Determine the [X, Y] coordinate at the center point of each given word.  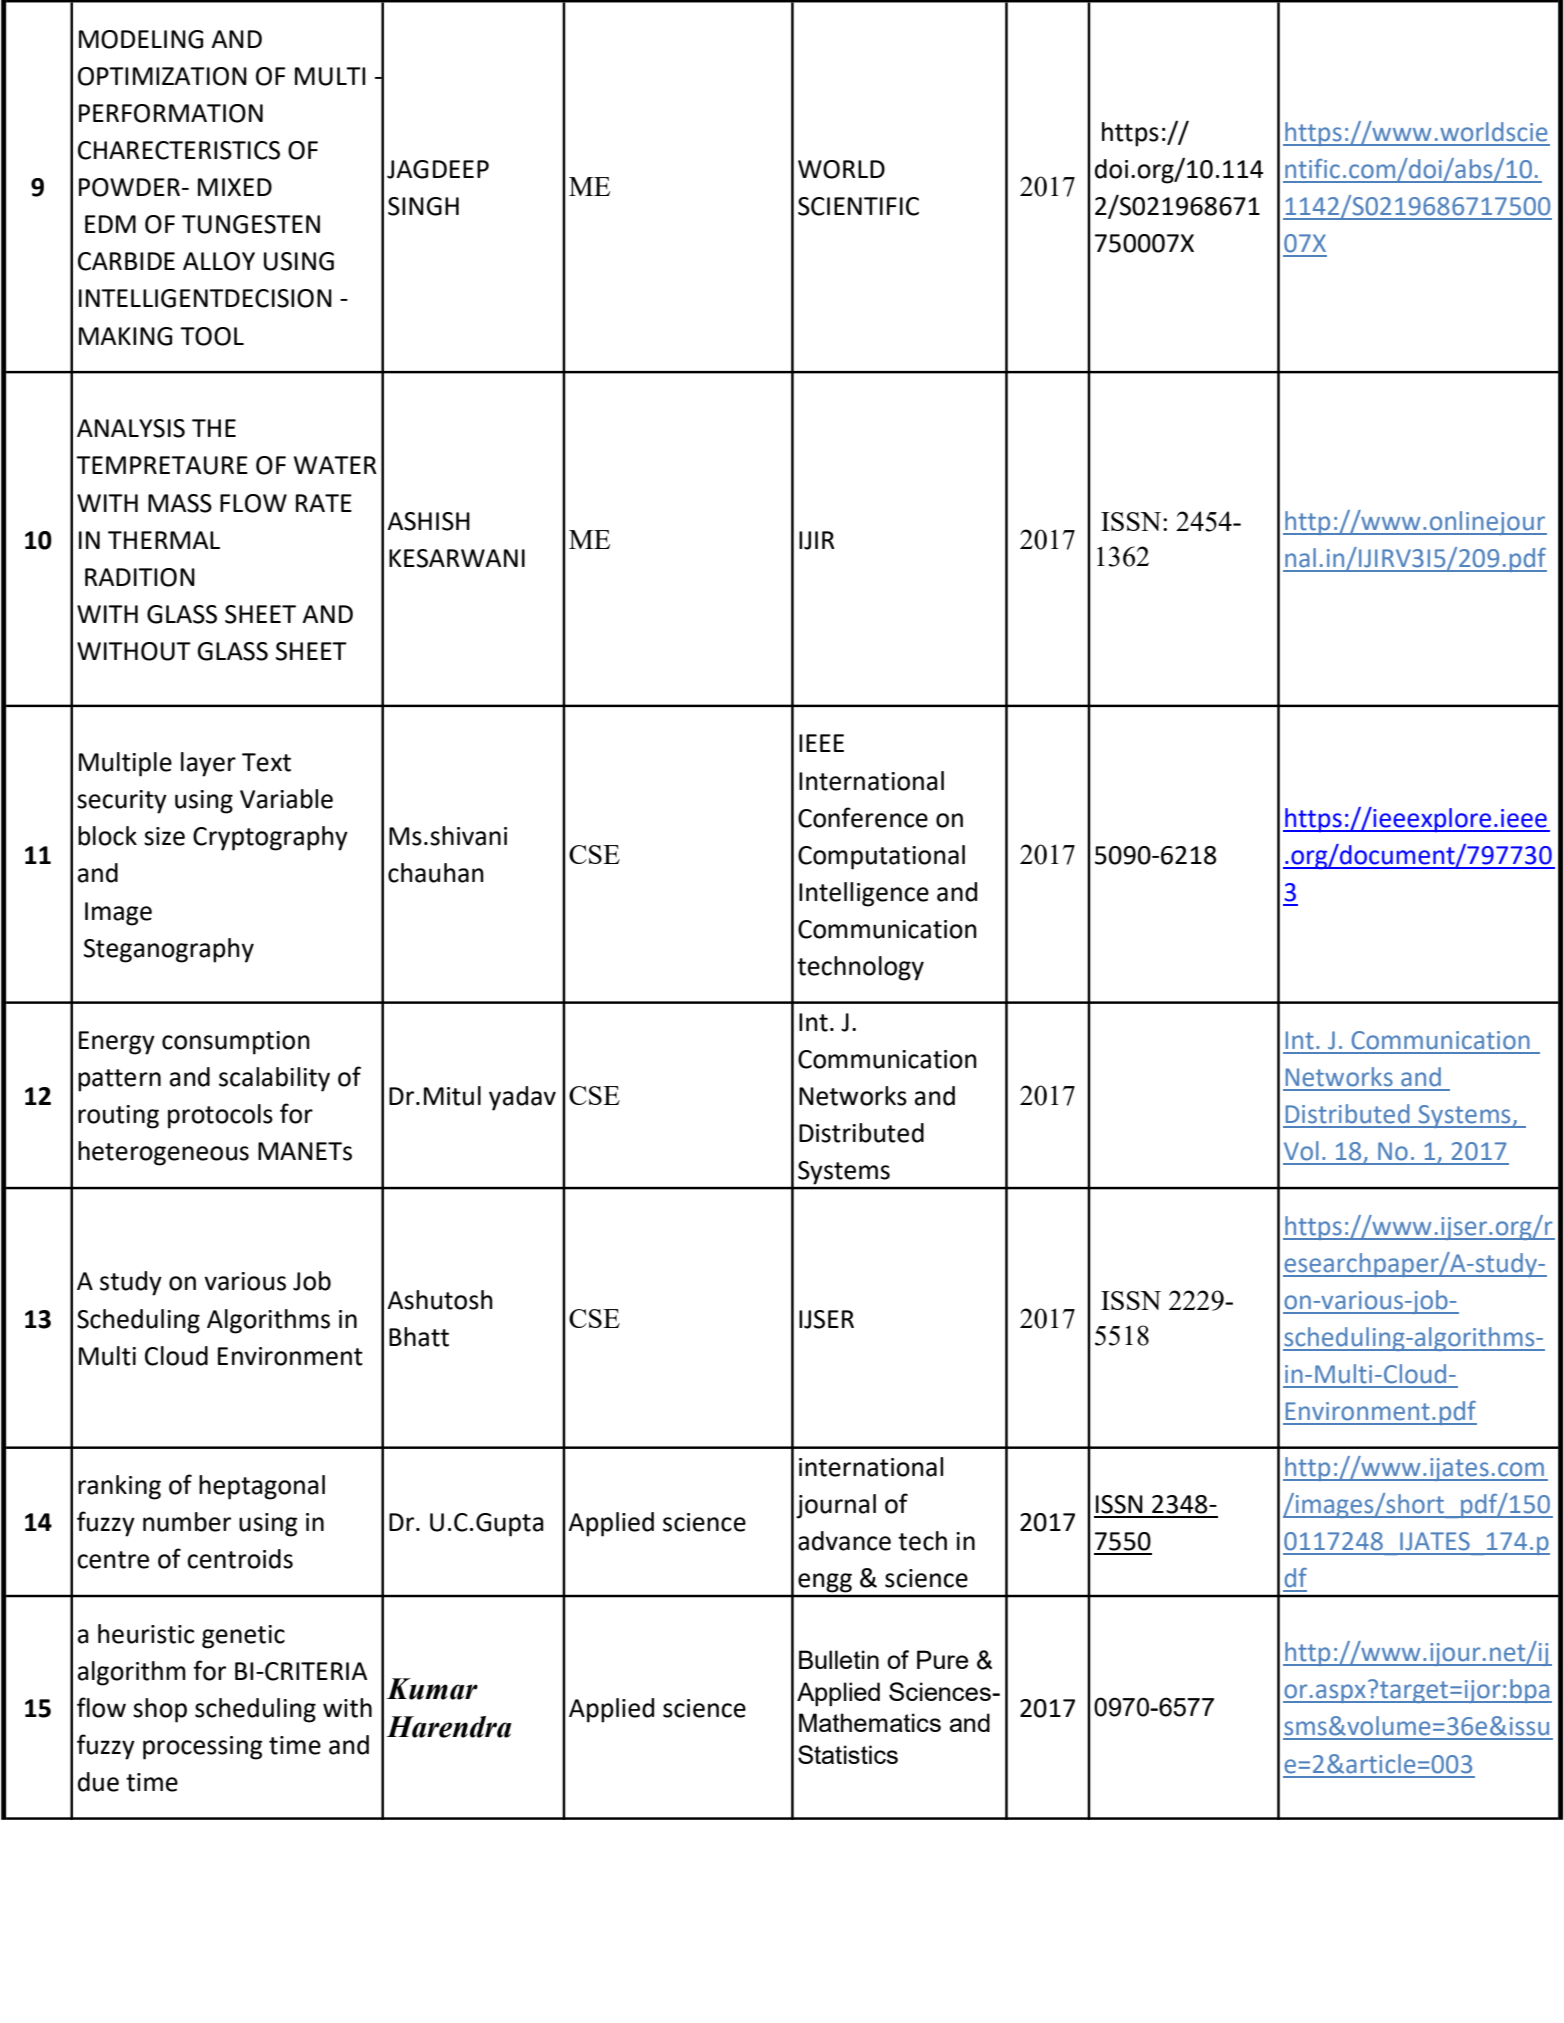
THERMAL [164, 540]
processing [203, 1748]
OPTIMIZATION [162, 76]
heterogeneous [163, 1153]
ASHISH [428, 521]
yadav [522, 1098]
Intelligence [864, 894]
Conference [863, 817]
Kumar [432, 1689]
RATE [324, 503]
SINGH [423, 206]
